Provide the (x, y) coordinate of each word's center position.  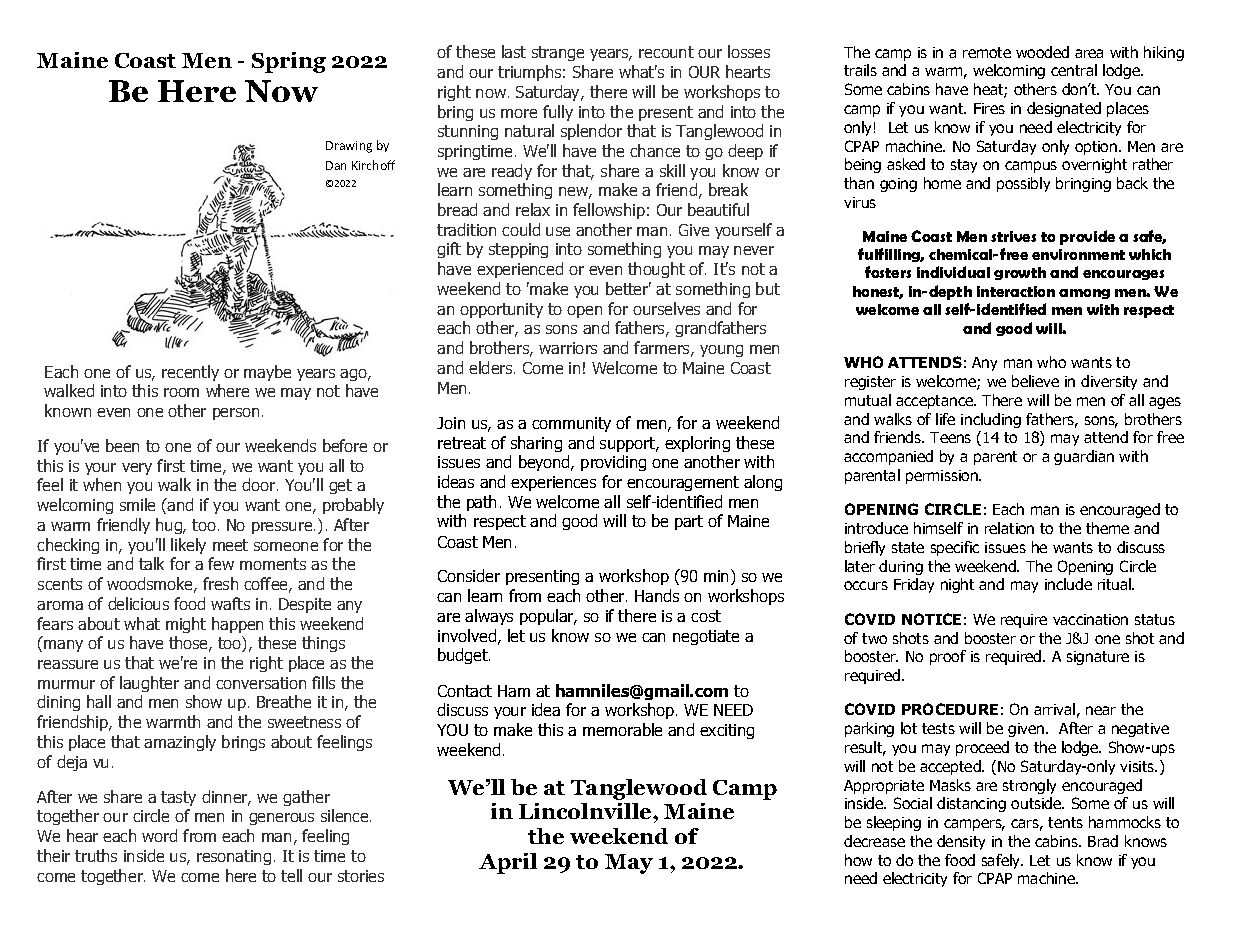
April (508, 863)
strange (558, 53)
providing (613, 463)
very (137, 469)
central (1074, 70)
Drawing (349, 147)
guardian (1084, 457)
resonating (234, 857)
